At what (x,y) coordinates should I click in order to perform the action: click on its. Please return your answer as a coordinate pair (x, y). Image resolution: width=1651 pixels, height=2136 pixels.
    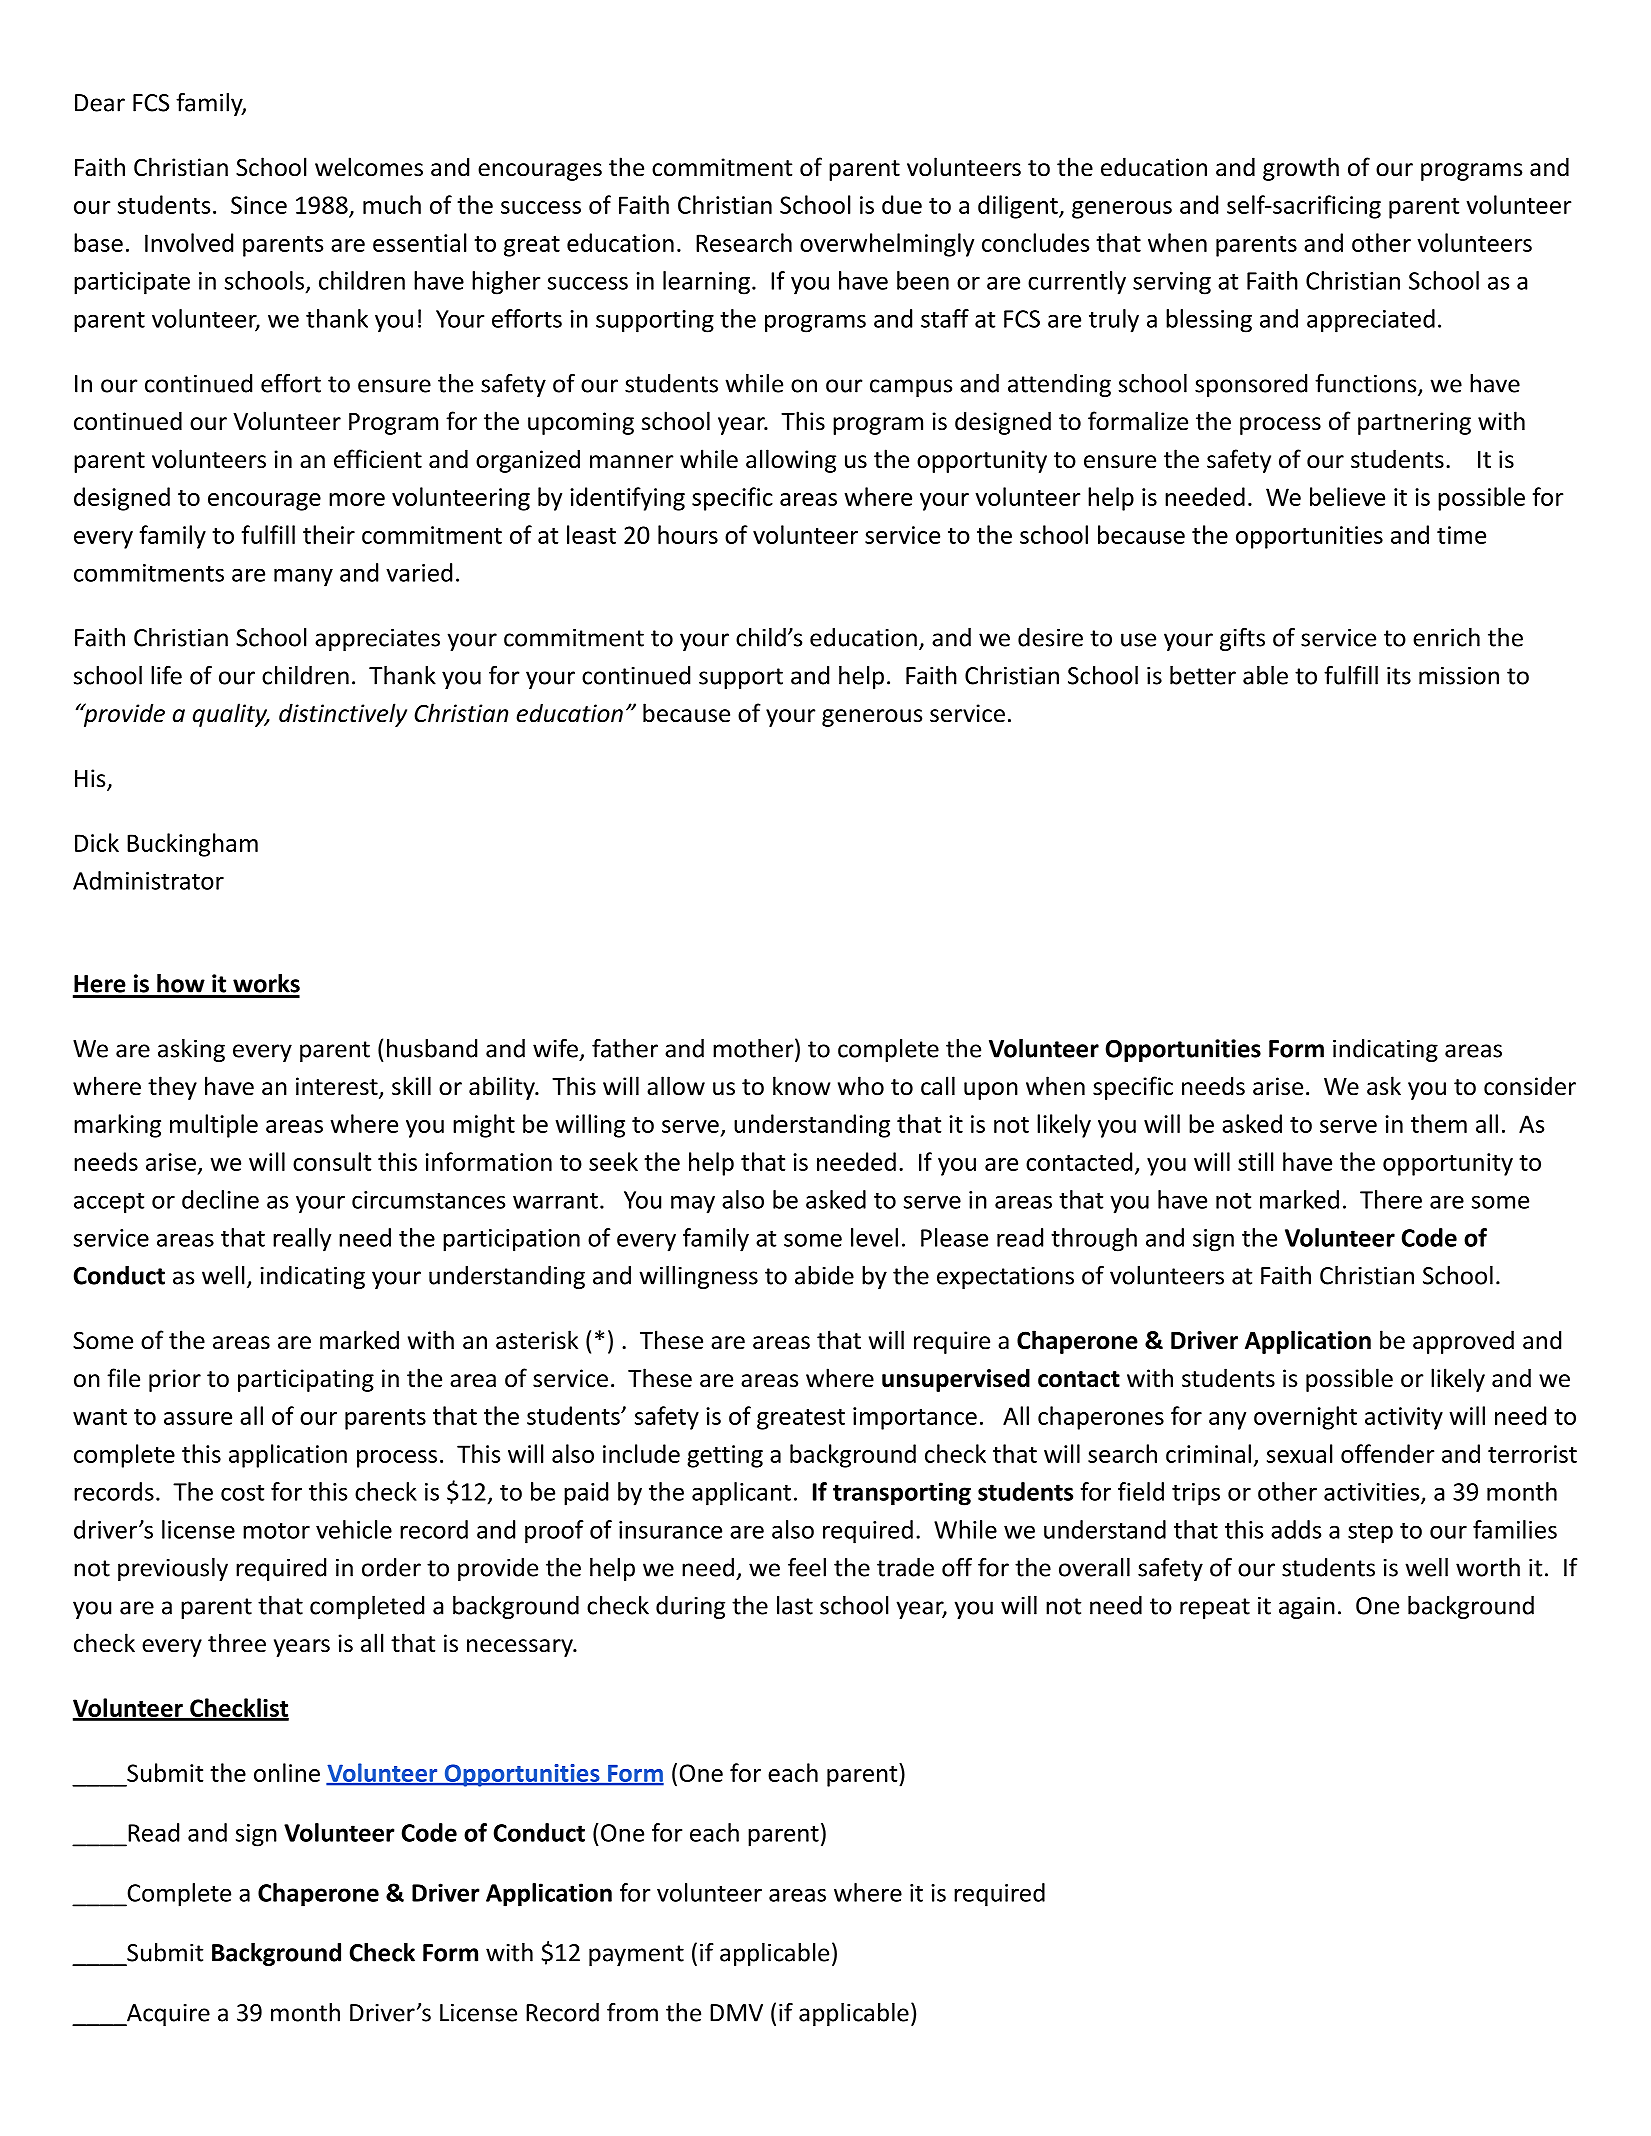
    Looking at the image, I should click on (1399, 676).
